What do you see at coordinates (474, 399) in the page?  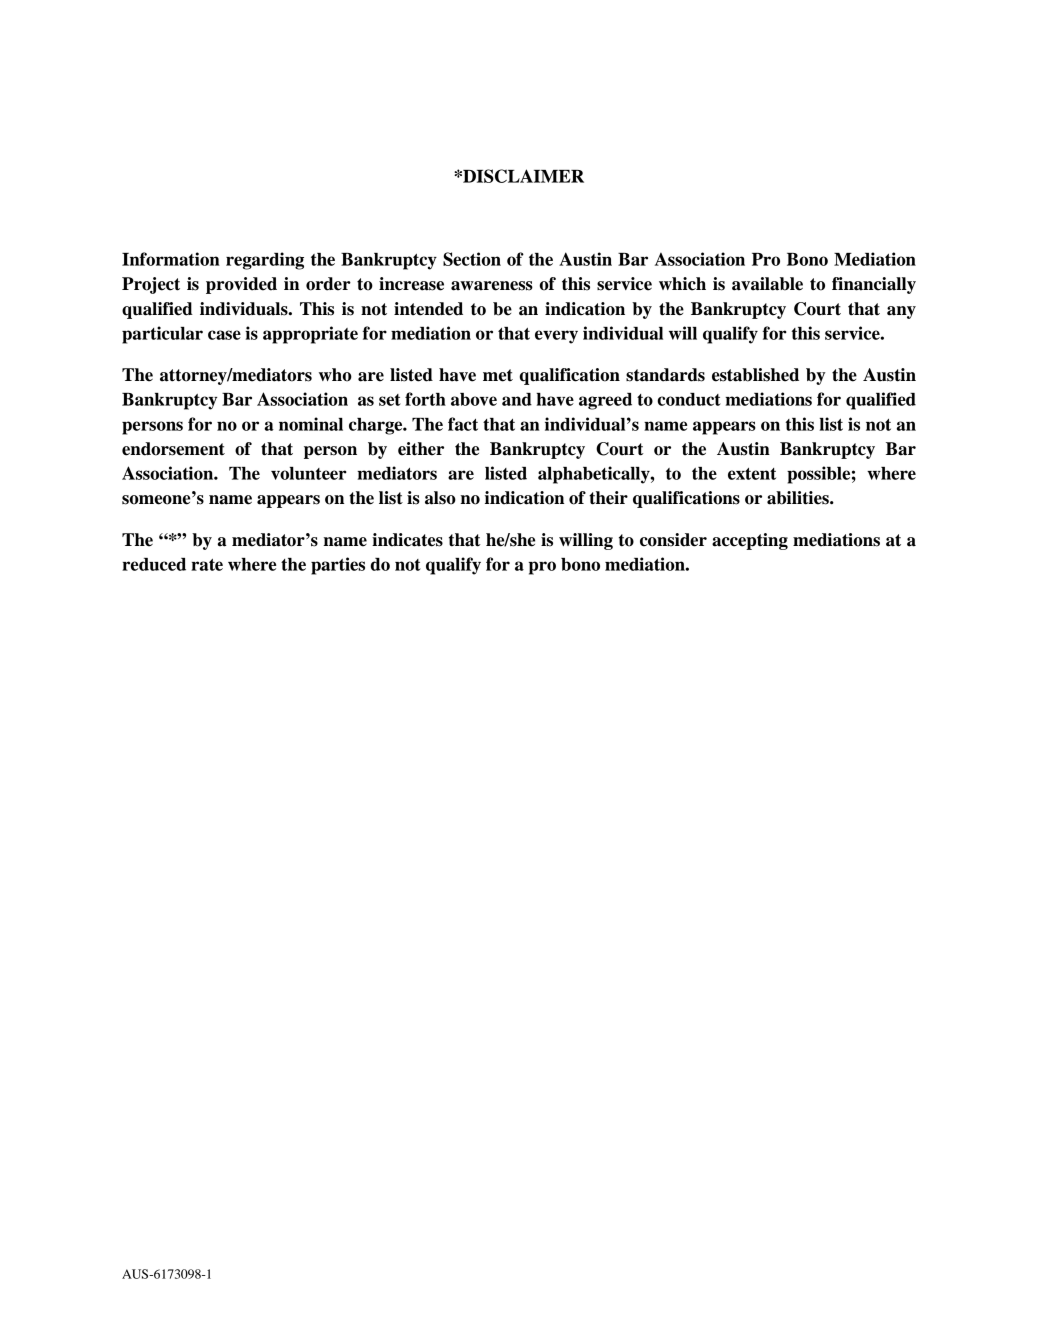 I see `above` at bounding box center [474, 399].
